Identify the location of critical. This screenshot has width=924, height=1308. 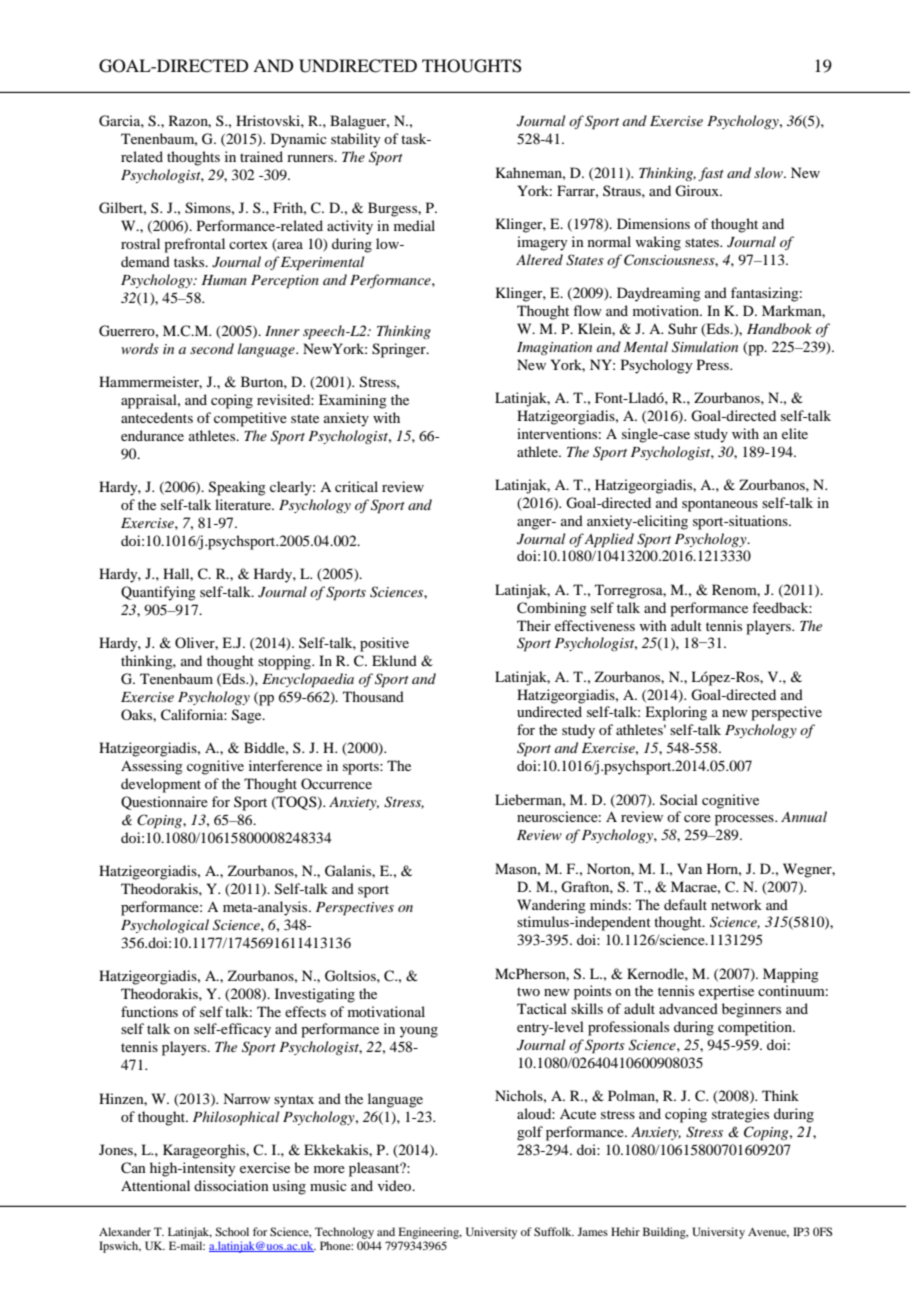
(356, 486).
